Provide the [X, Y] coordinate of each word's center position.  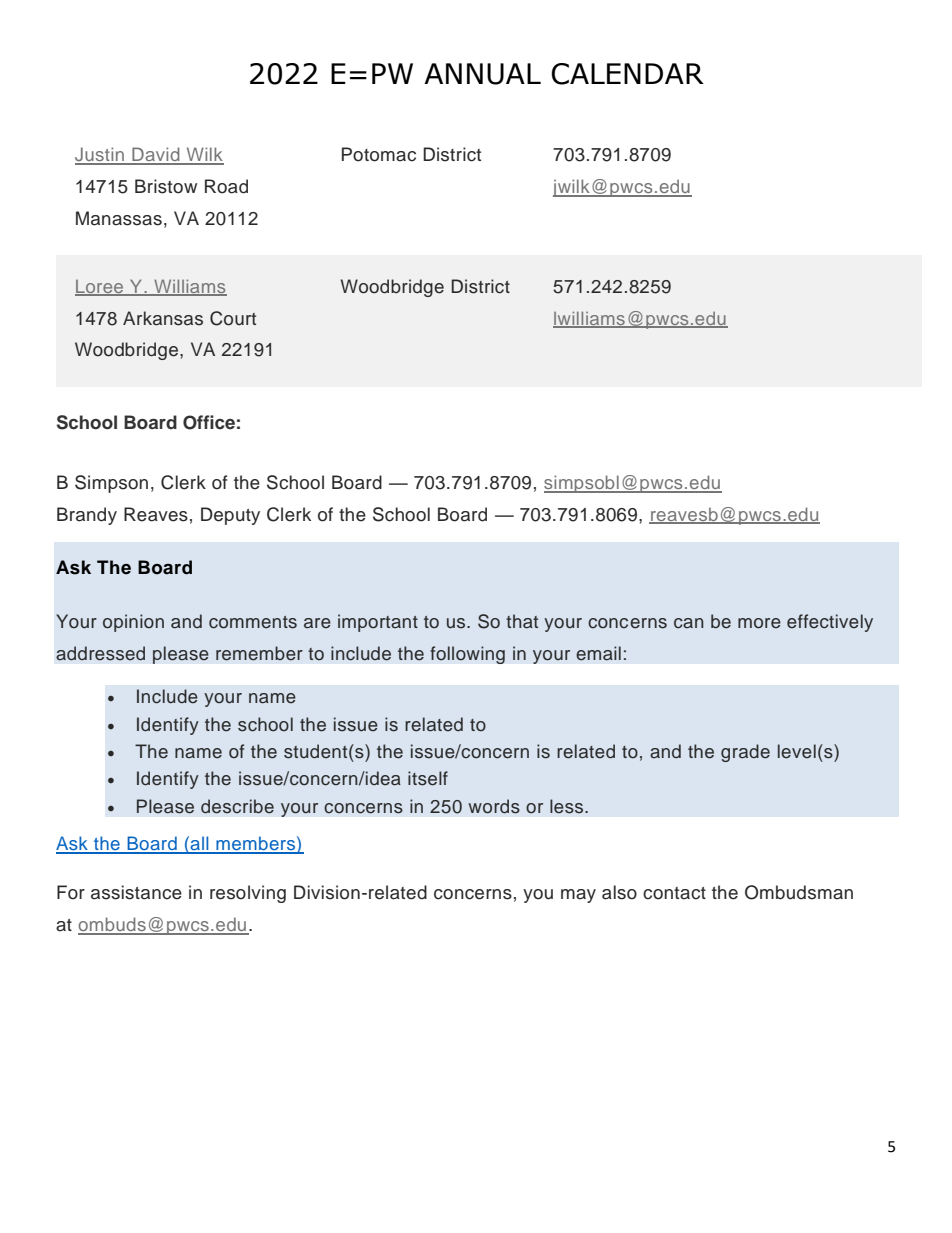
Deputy [230, 516]
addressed [100, 653]
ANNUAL [482, 74]
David [156, 155]
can [689, 623]
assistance [136, 892]
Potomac [379, 154]
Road [226, 186]
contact [674, 893]
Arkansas [163, 318]
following [467, 655]
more [759, 623]
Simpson [111, 484]
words [494, 806]
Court [233, 318]
